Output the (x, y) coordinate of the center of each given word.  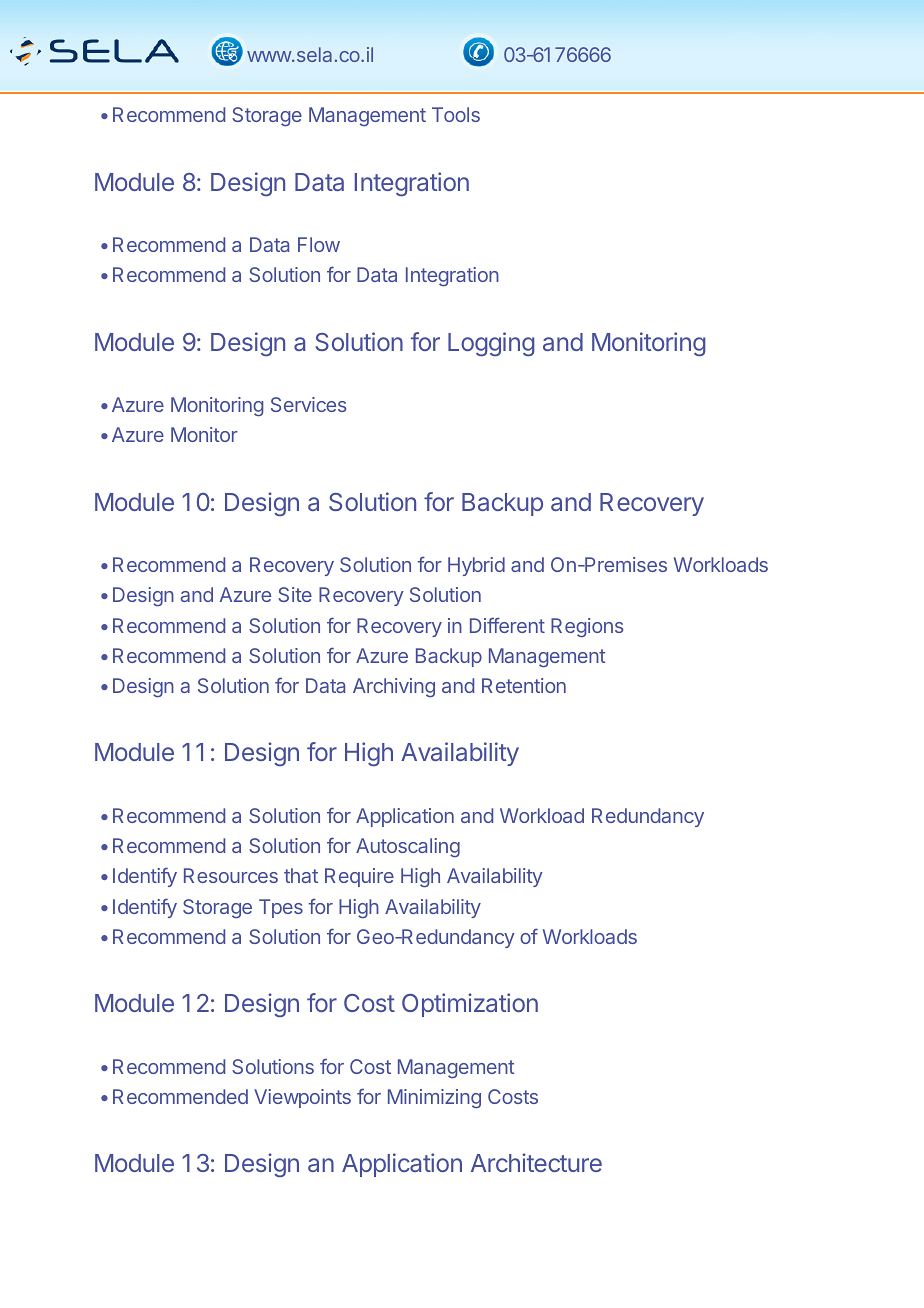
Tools (456, 114)
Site (295, 594)
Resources (231, 875)
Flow (319, 244)
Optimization (470, 1005)
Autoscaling (408, 847)
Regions (587, 628)
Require (359, 877)
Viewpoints (302, 1098)
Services (309, 404)
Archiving (394, 687)
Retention (524, 685)
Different (507, 625)
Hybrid (476, 566)
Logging (491, 344)
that (301, 875)
